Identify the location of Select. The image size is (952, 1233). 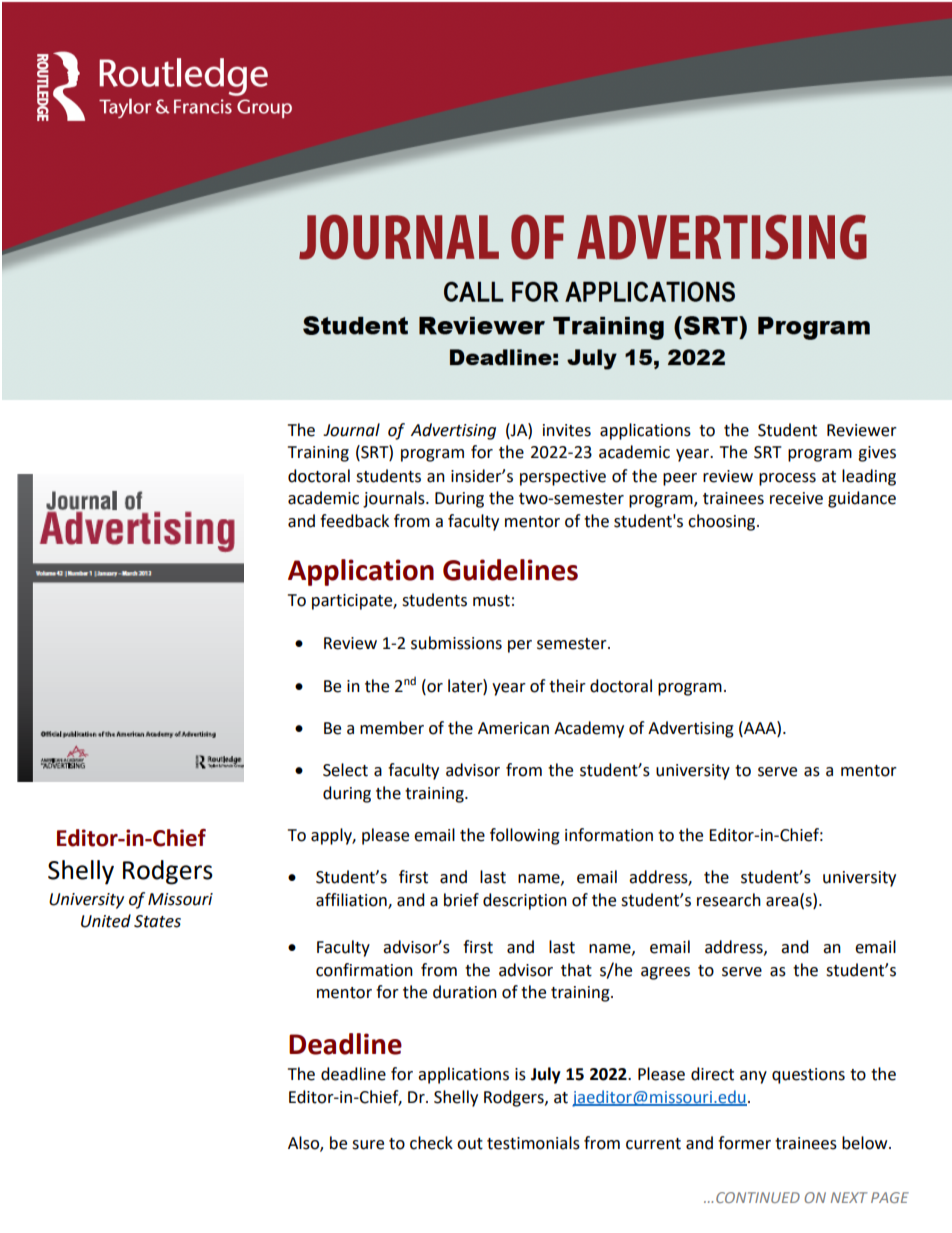
(345, 770).
